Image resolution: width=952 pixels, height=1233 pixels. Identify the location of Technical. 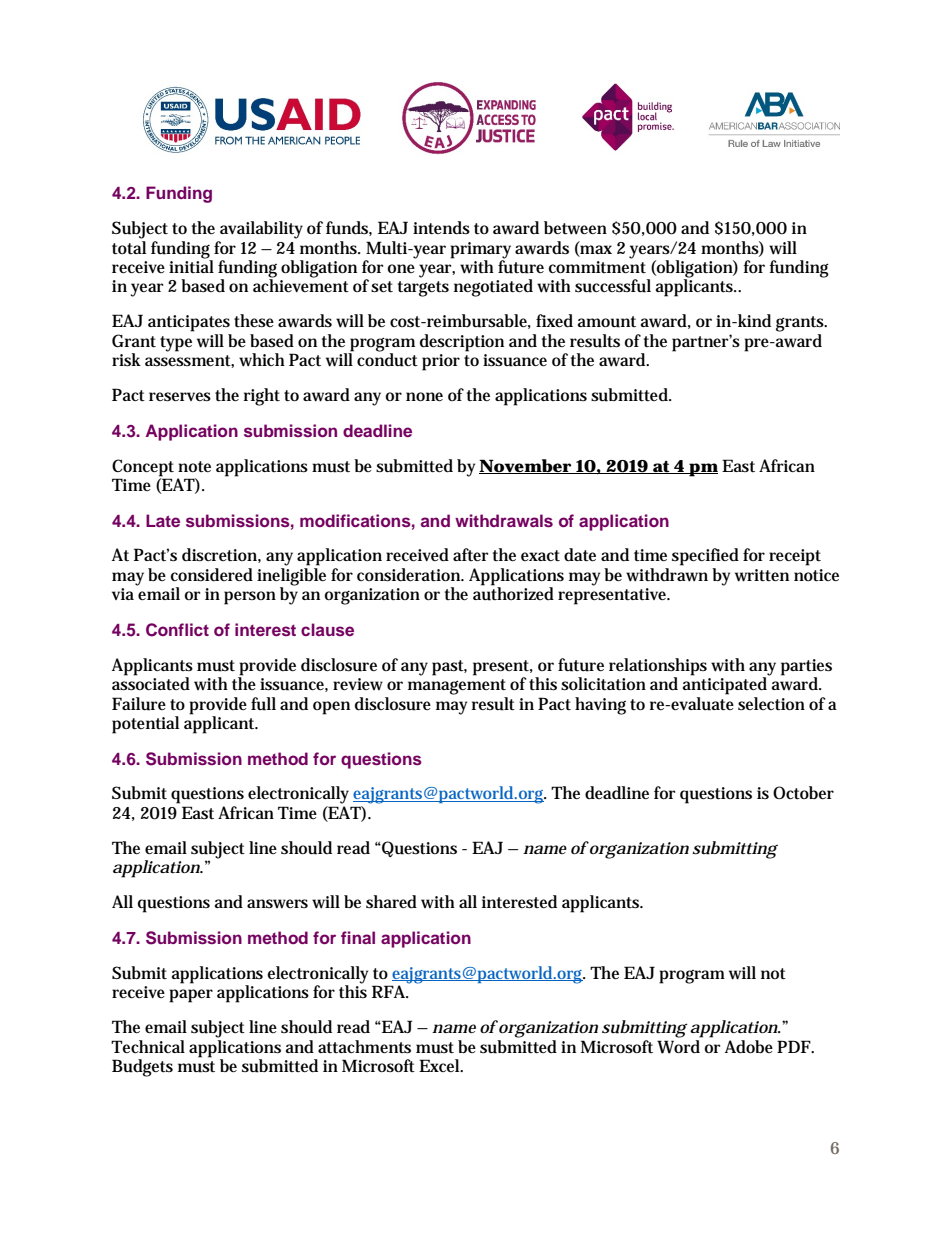
(148, 1046).
